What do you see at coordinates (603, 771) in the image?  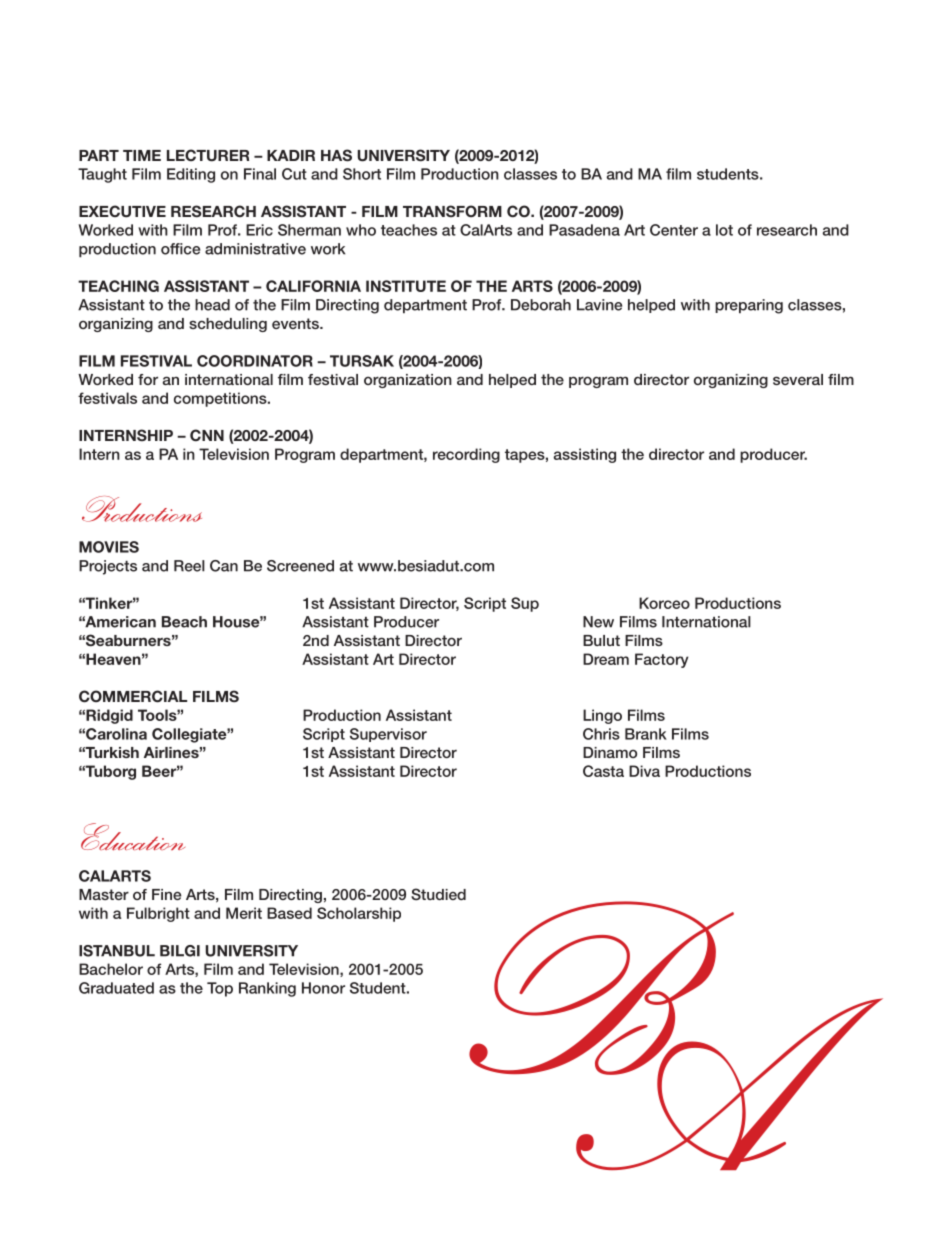 I see `Casta` at bounding box center [603, 771].
